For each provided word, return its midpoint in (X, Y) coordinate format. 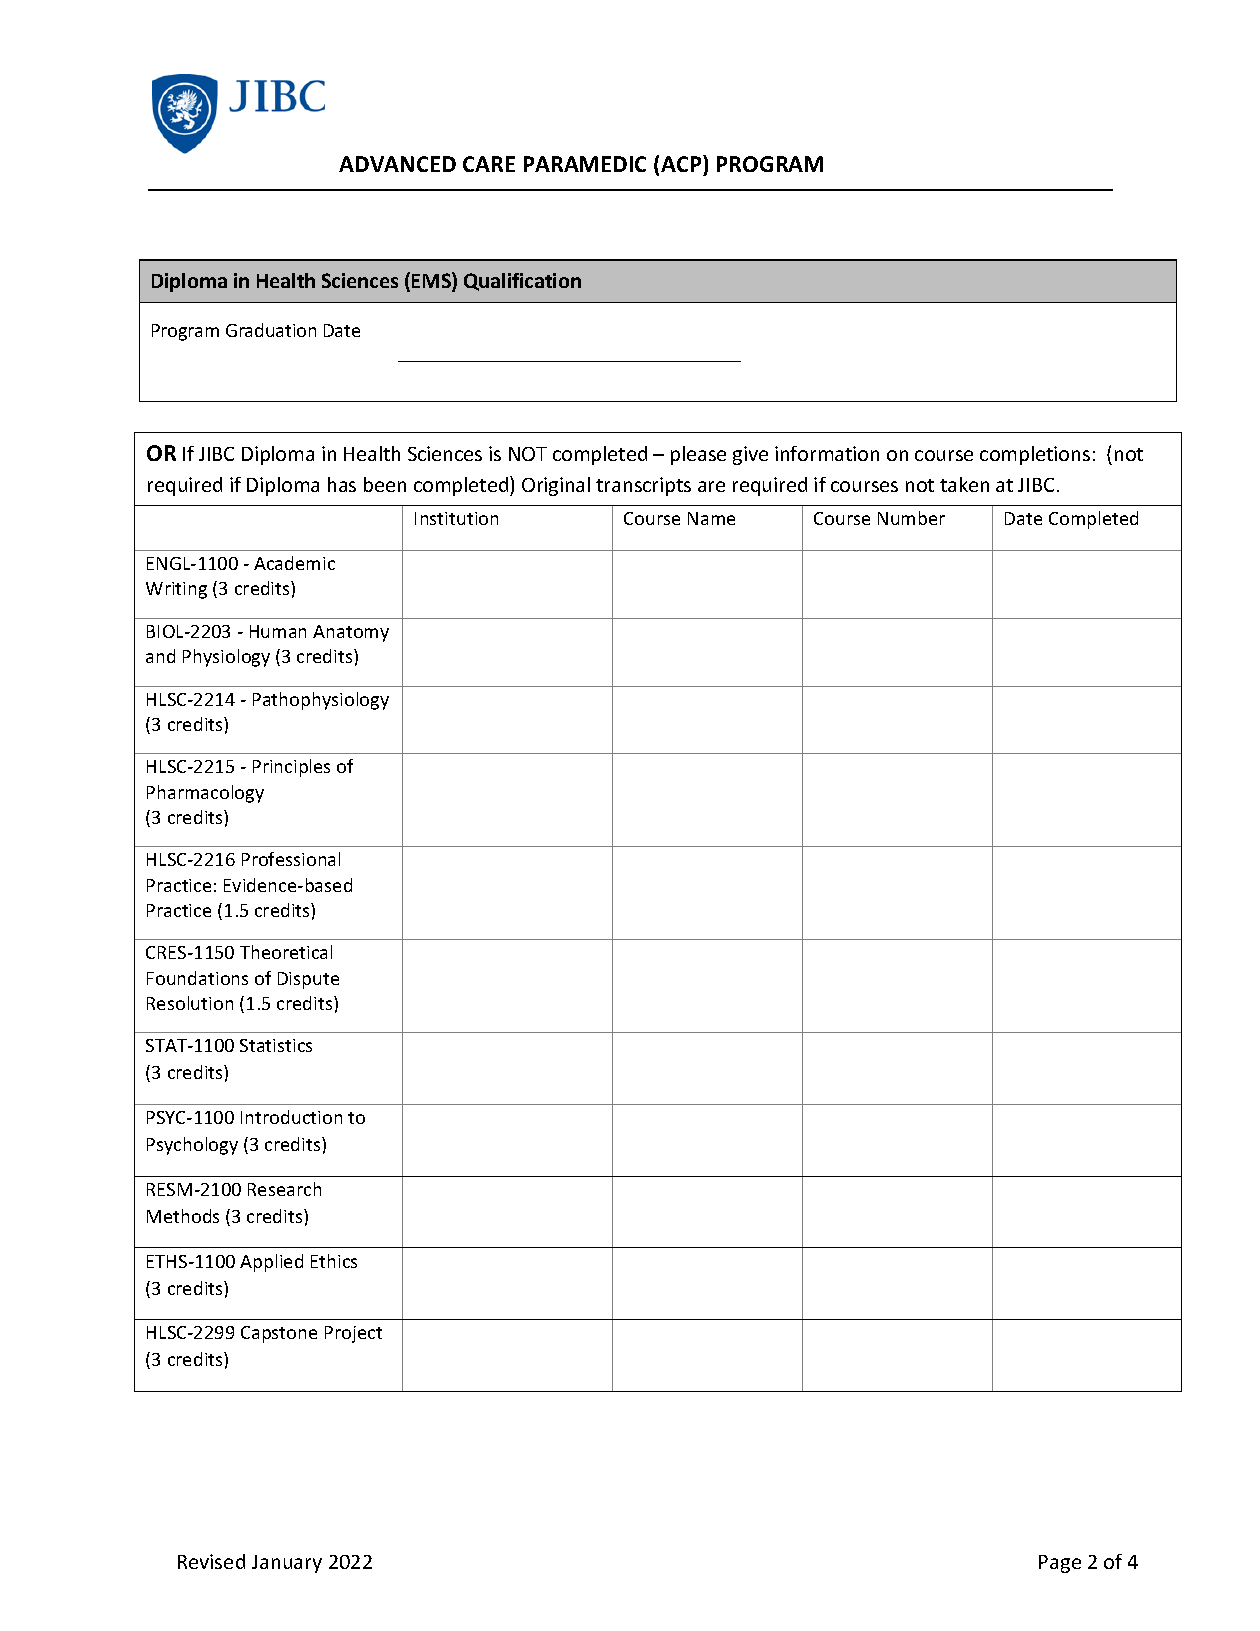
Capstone (279, 1334)
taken (964, 484)
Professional (291, 859)
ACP (682, 165)
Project (353, 1334)
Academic (294, 563)
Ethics (334, 1261)
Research (284, 1189)
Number (911, 518)
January (287, 1564)
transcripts (643, 486)
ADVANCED (397, 164)
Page (1060, 1564)
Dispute (308, 980)
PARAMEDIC (585, 164)
